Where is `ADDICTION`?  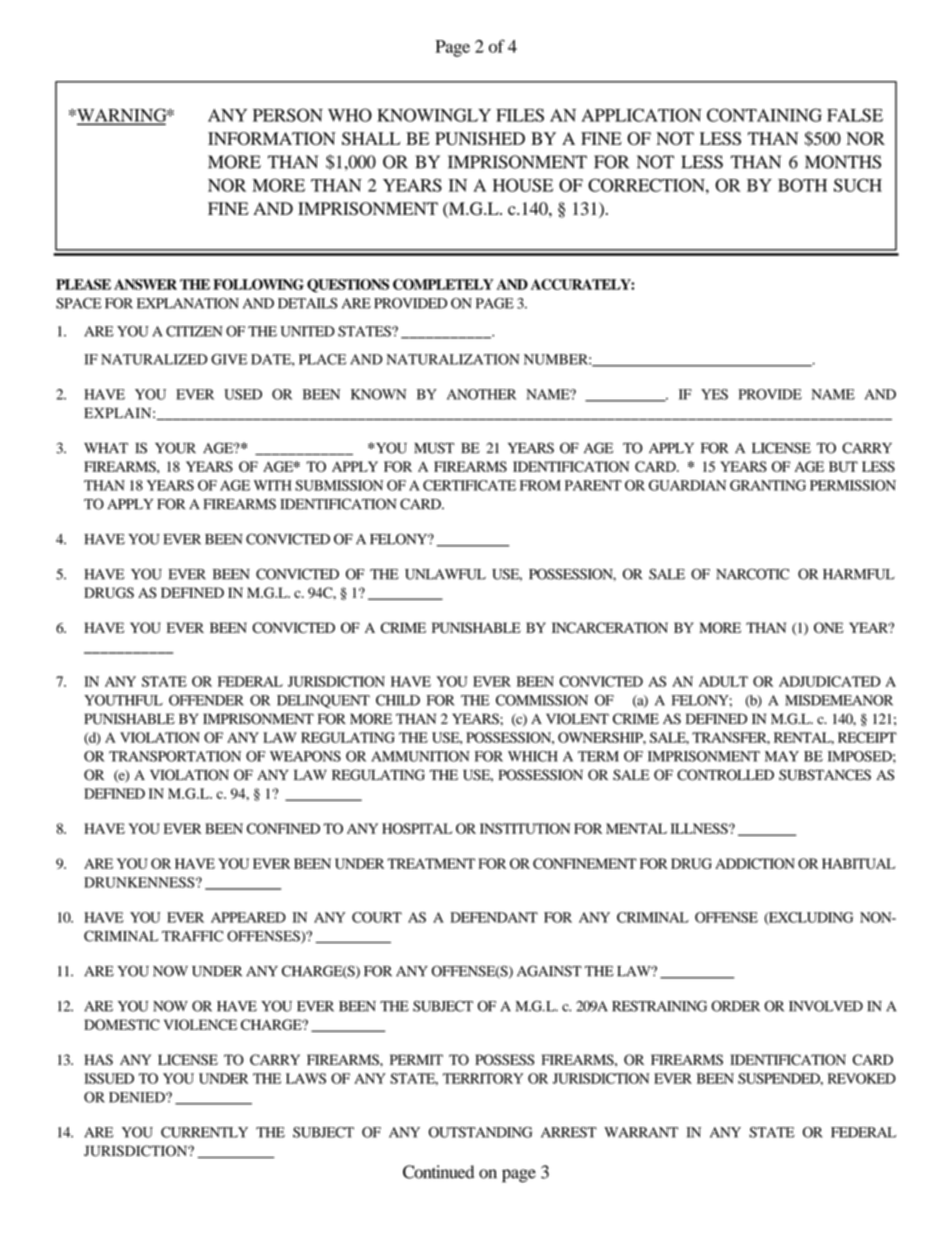 ADDICTION is located at coordinates (755, 863).
